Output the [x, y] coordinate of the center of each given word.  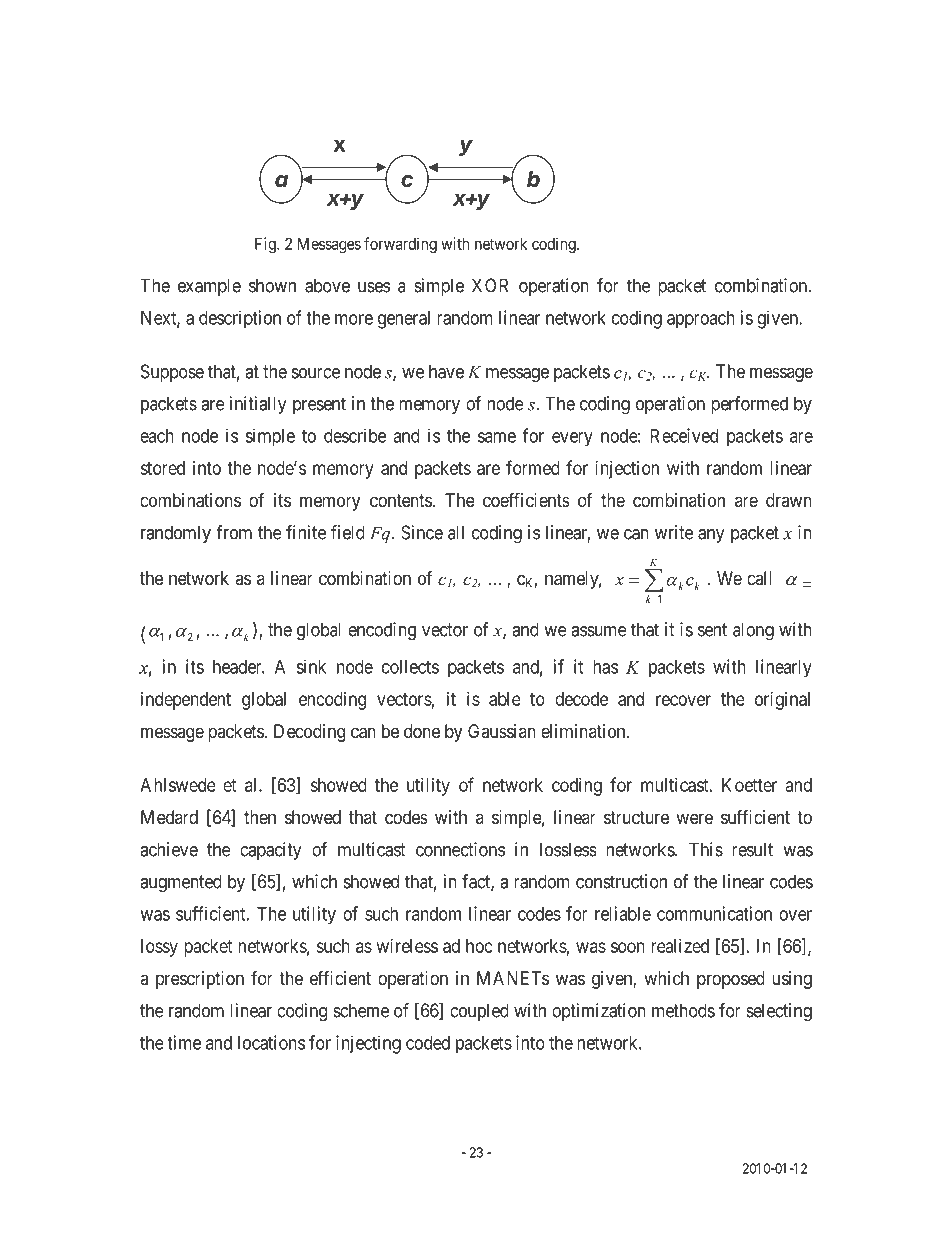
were [694, 818]
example [209, 287]
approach [701, 320]
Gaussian [502, 731]
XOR [490, 285]
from [234, 532]
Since [422, 532]
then [260, 817]
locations [271, 1042]
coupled [479, 1012]
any [711, 536]
